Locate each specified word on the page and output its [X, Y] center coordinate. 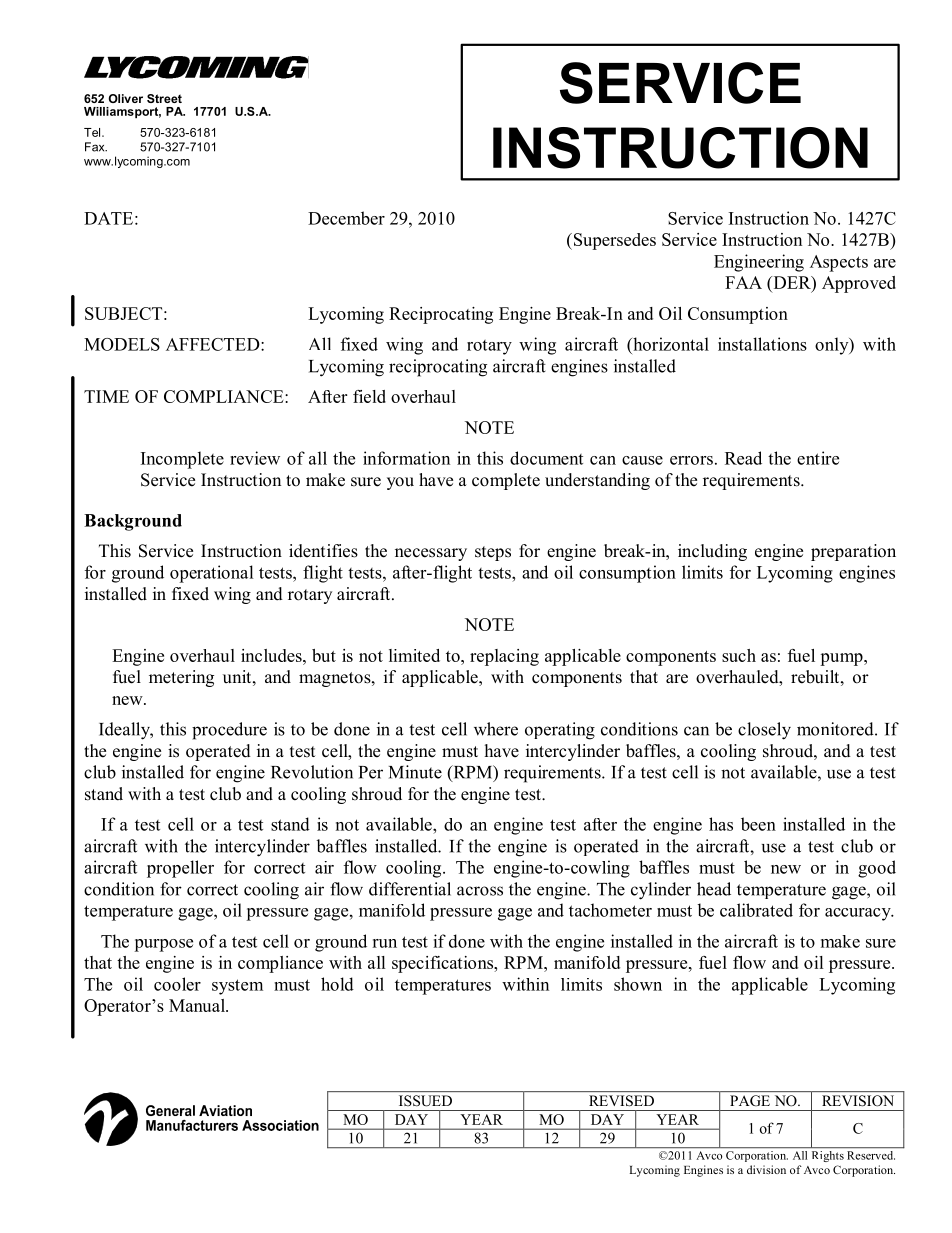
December [346, 218]
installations [762, 344]
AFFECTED [214, 344]
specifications [444, 964]
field [369, 396]
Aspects [839, 263]
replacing [504, 657]
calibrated [756, 910]
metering [181, 678]
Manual [198, 1005]
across [480, 891]
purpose [163, 945]
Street [164, 98]
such [739, 655]
